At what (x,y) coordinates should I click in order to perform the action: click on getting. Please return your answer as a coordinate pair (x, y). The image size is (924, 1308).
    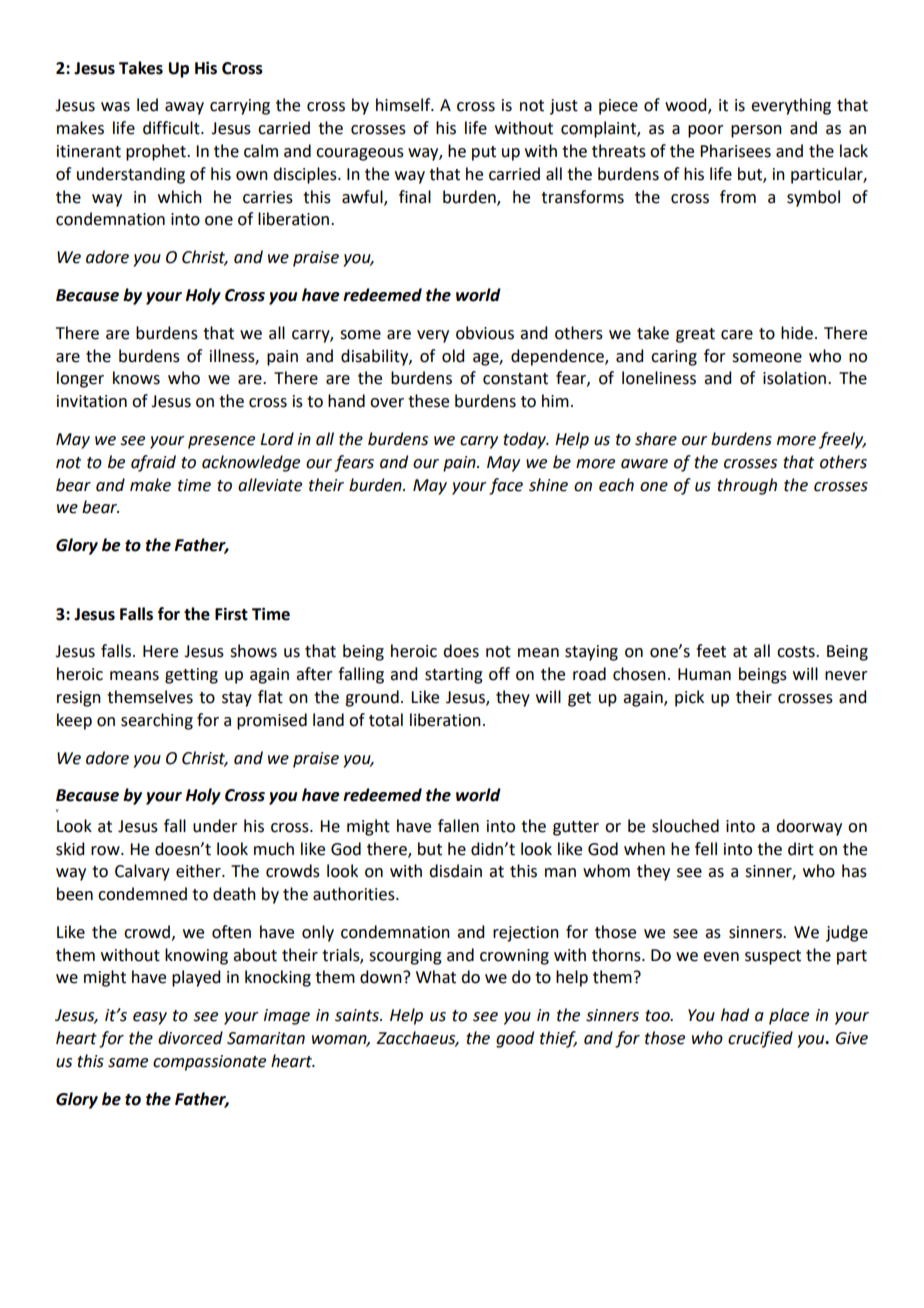
    Looking at the image, I should click on (191, 676).
